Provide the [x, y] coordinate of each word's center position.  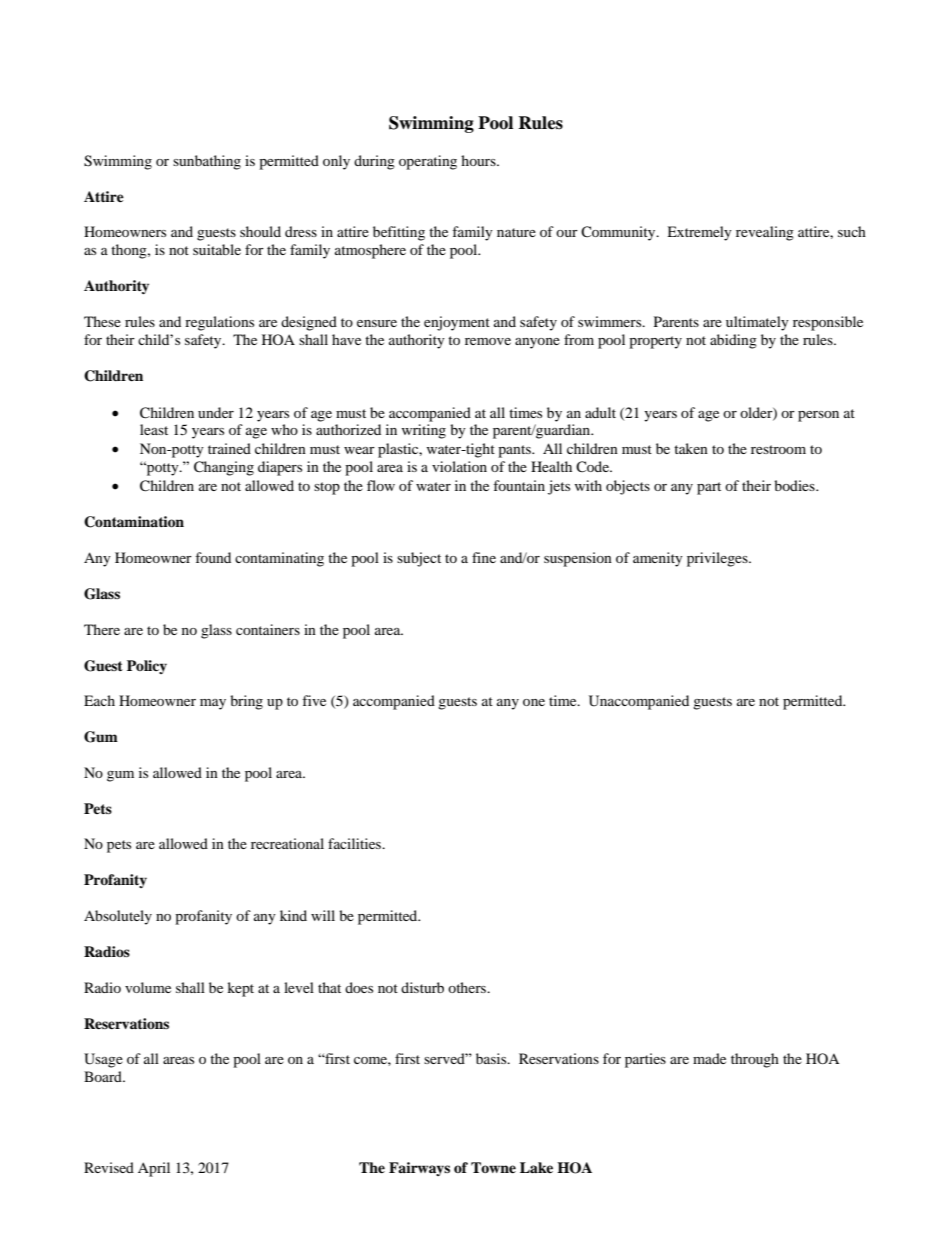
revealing [765, 233]
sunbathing [207, 162]
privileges [718, 559]
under [216, 412]
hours [479, 160]
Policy [147, 667]
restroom [778, 449]
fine [484, 557]
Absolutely [118, 917]
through [755, 1060]
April [154, 1169]
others [468, 987]
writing [424, 431]
